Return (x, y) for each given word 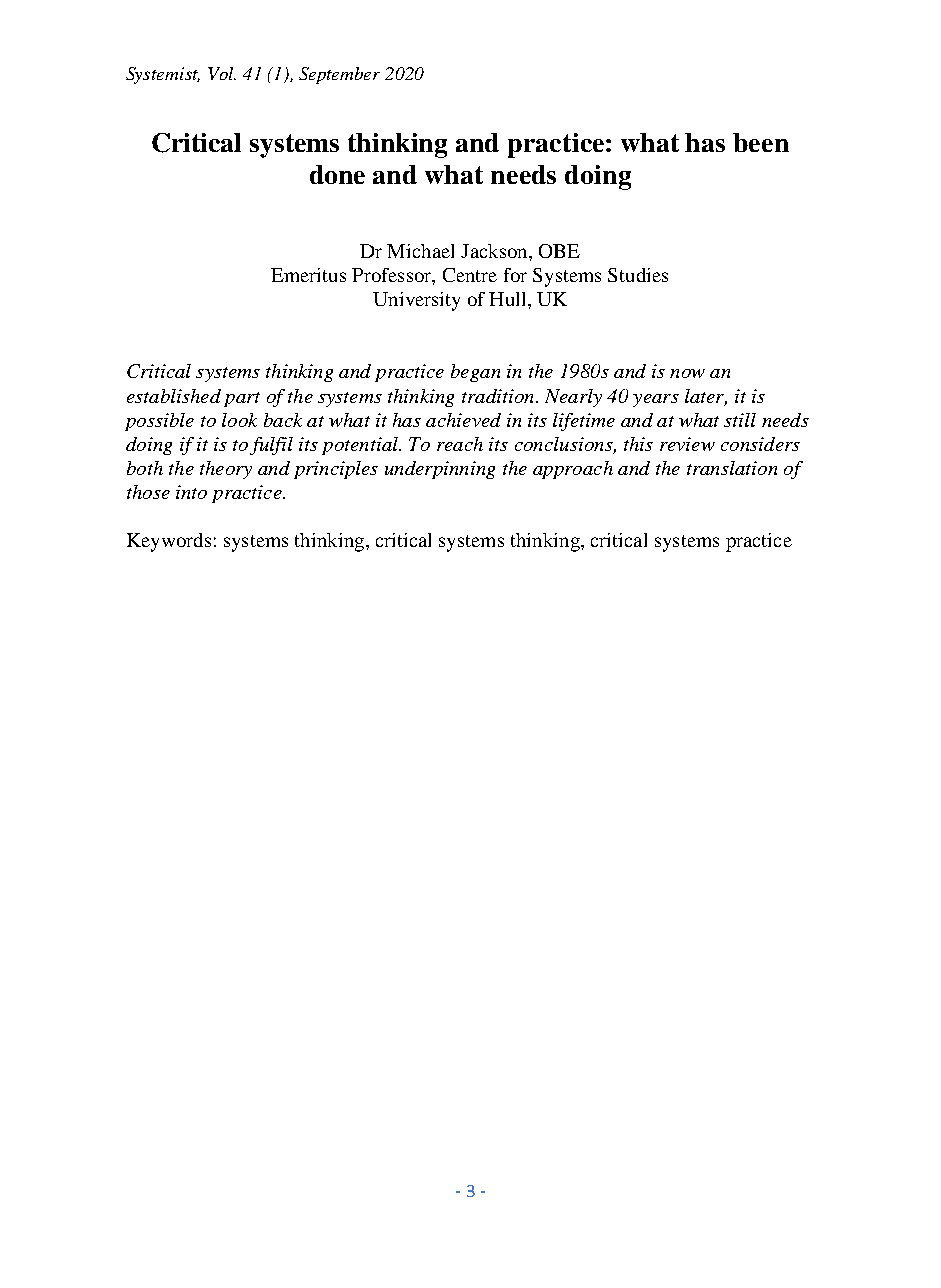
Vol (222, 73)
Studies (638, 275)
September (339, 75)
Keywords (169, 542)
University (416, 301)
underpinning (440, 470)
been (761, 142)
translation (732, 468)
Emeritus (308, 275)
